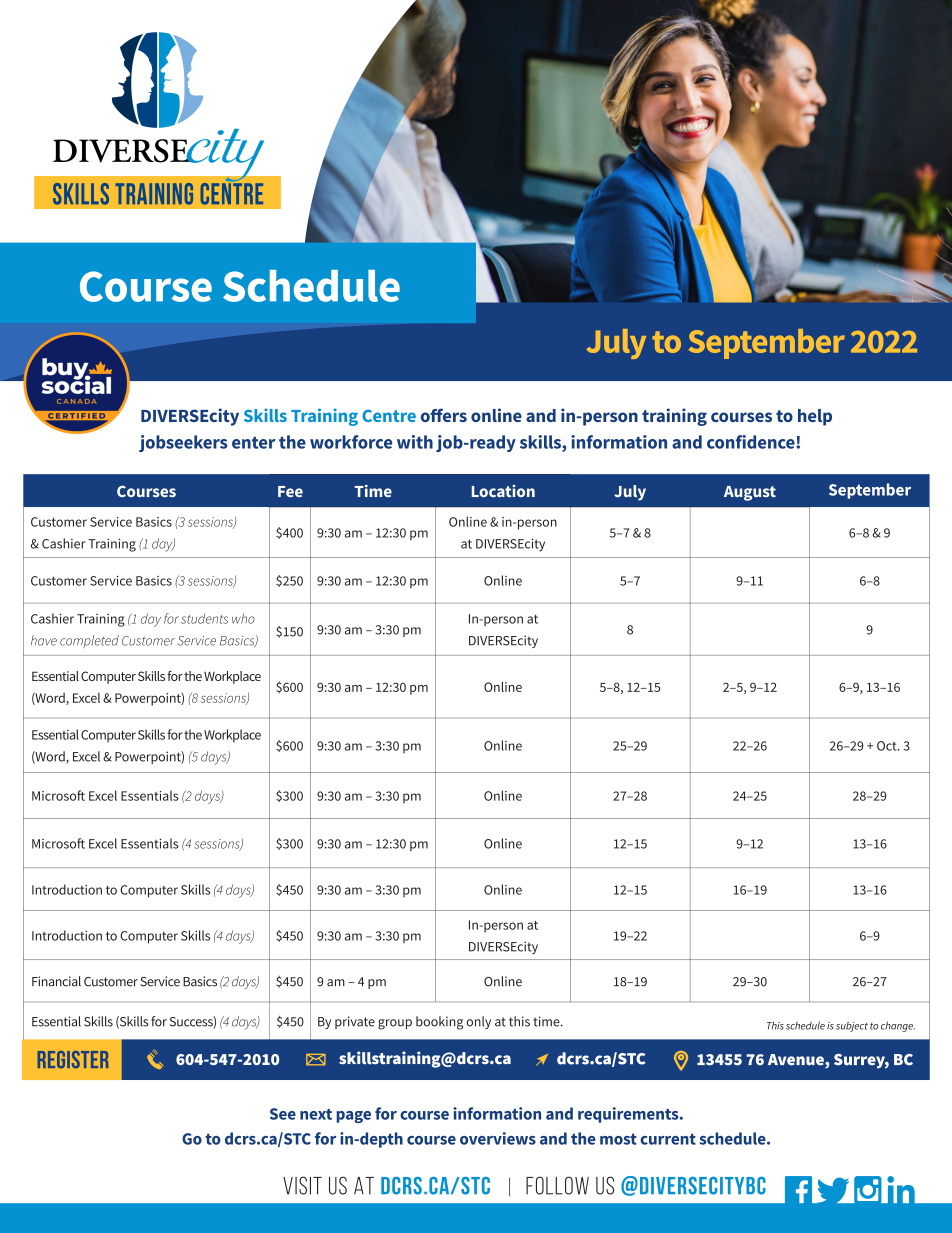 The width and height of the image is (952, 1233). Describe the element at coordinates (89, 641) in the image. I see `completed` at that location.
